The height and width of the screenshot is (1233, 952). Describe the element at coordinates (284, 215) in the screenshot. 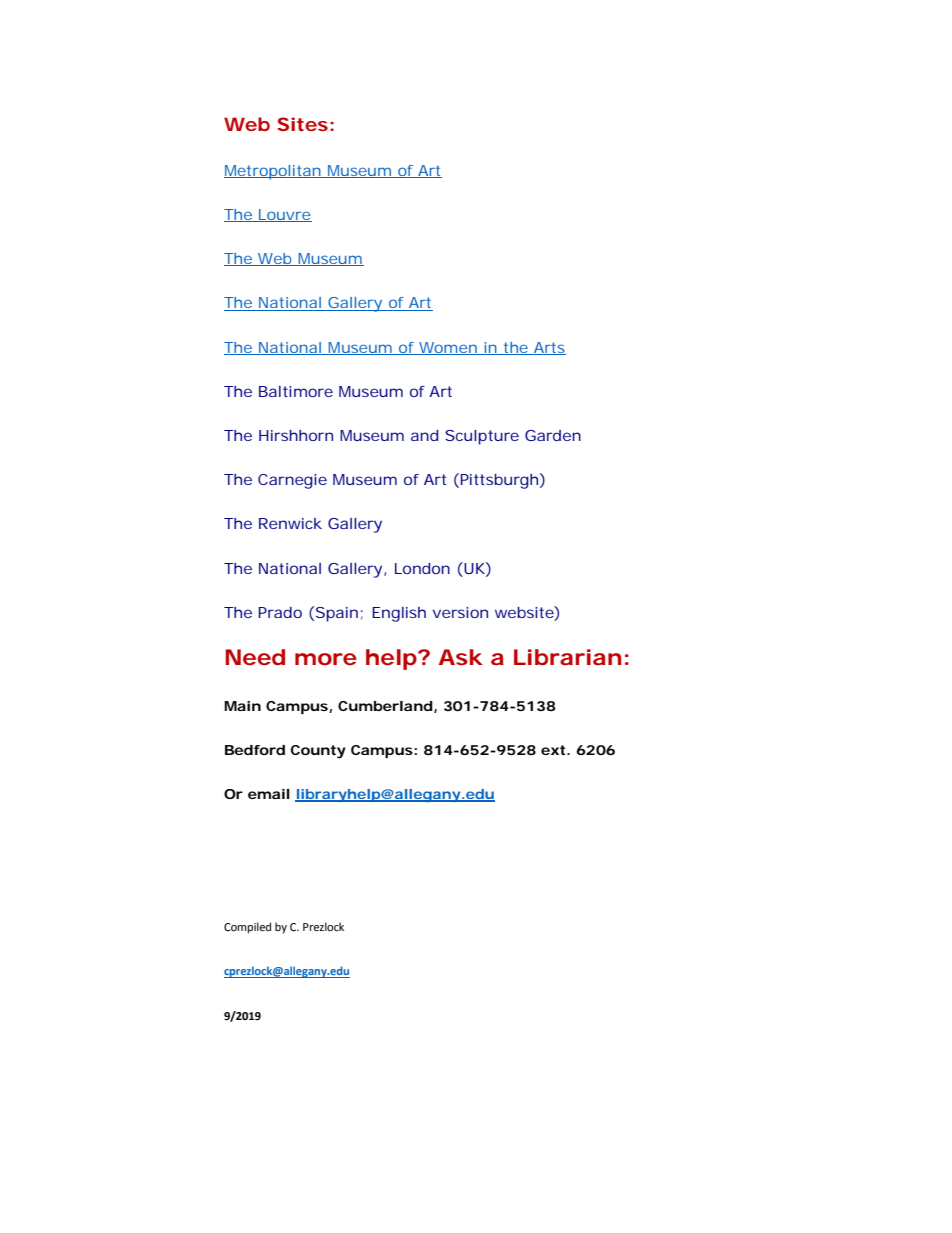

I see `Louvre` at that location.
